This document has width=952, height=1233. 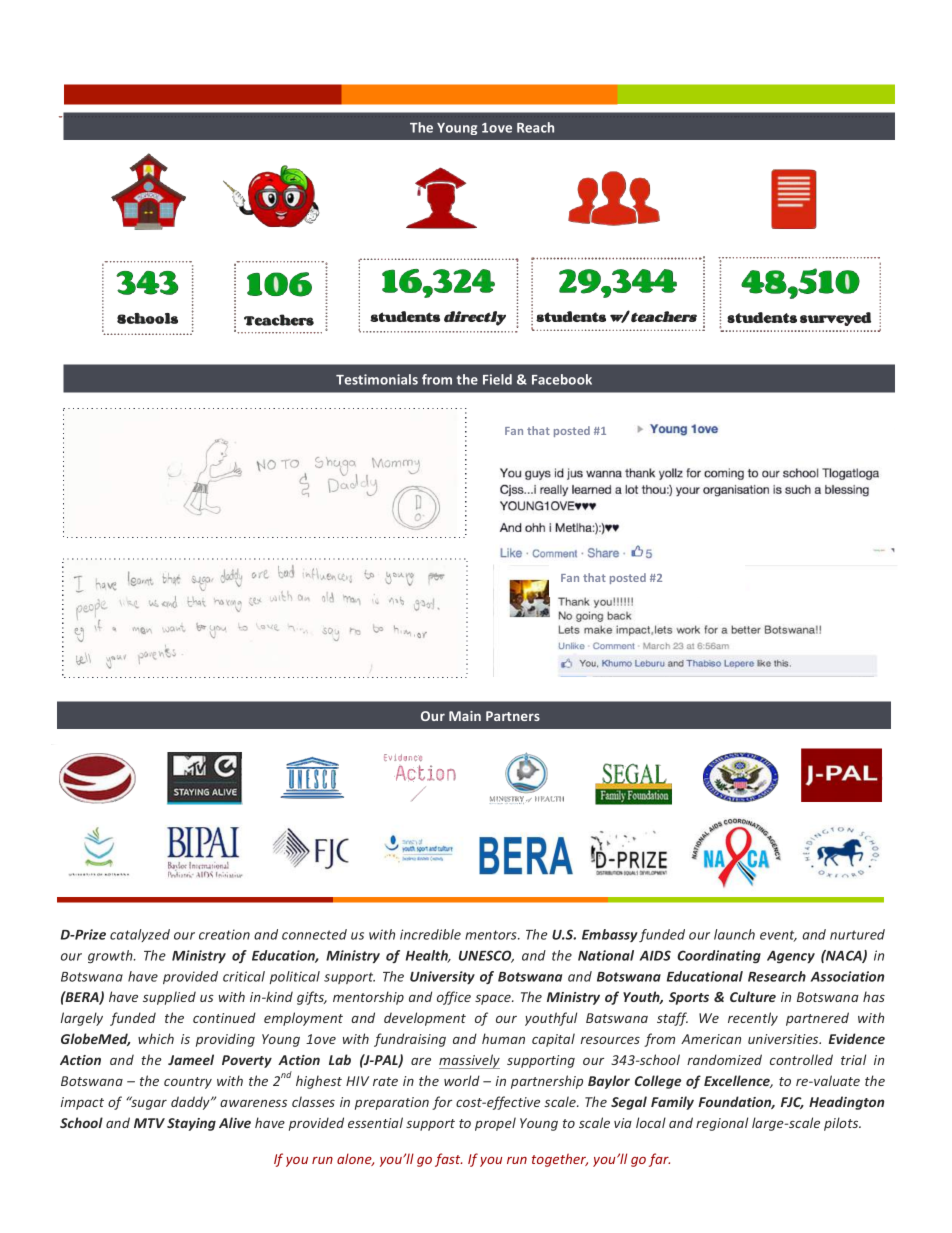 I want to click on human, so click(x=503, y=1038).
